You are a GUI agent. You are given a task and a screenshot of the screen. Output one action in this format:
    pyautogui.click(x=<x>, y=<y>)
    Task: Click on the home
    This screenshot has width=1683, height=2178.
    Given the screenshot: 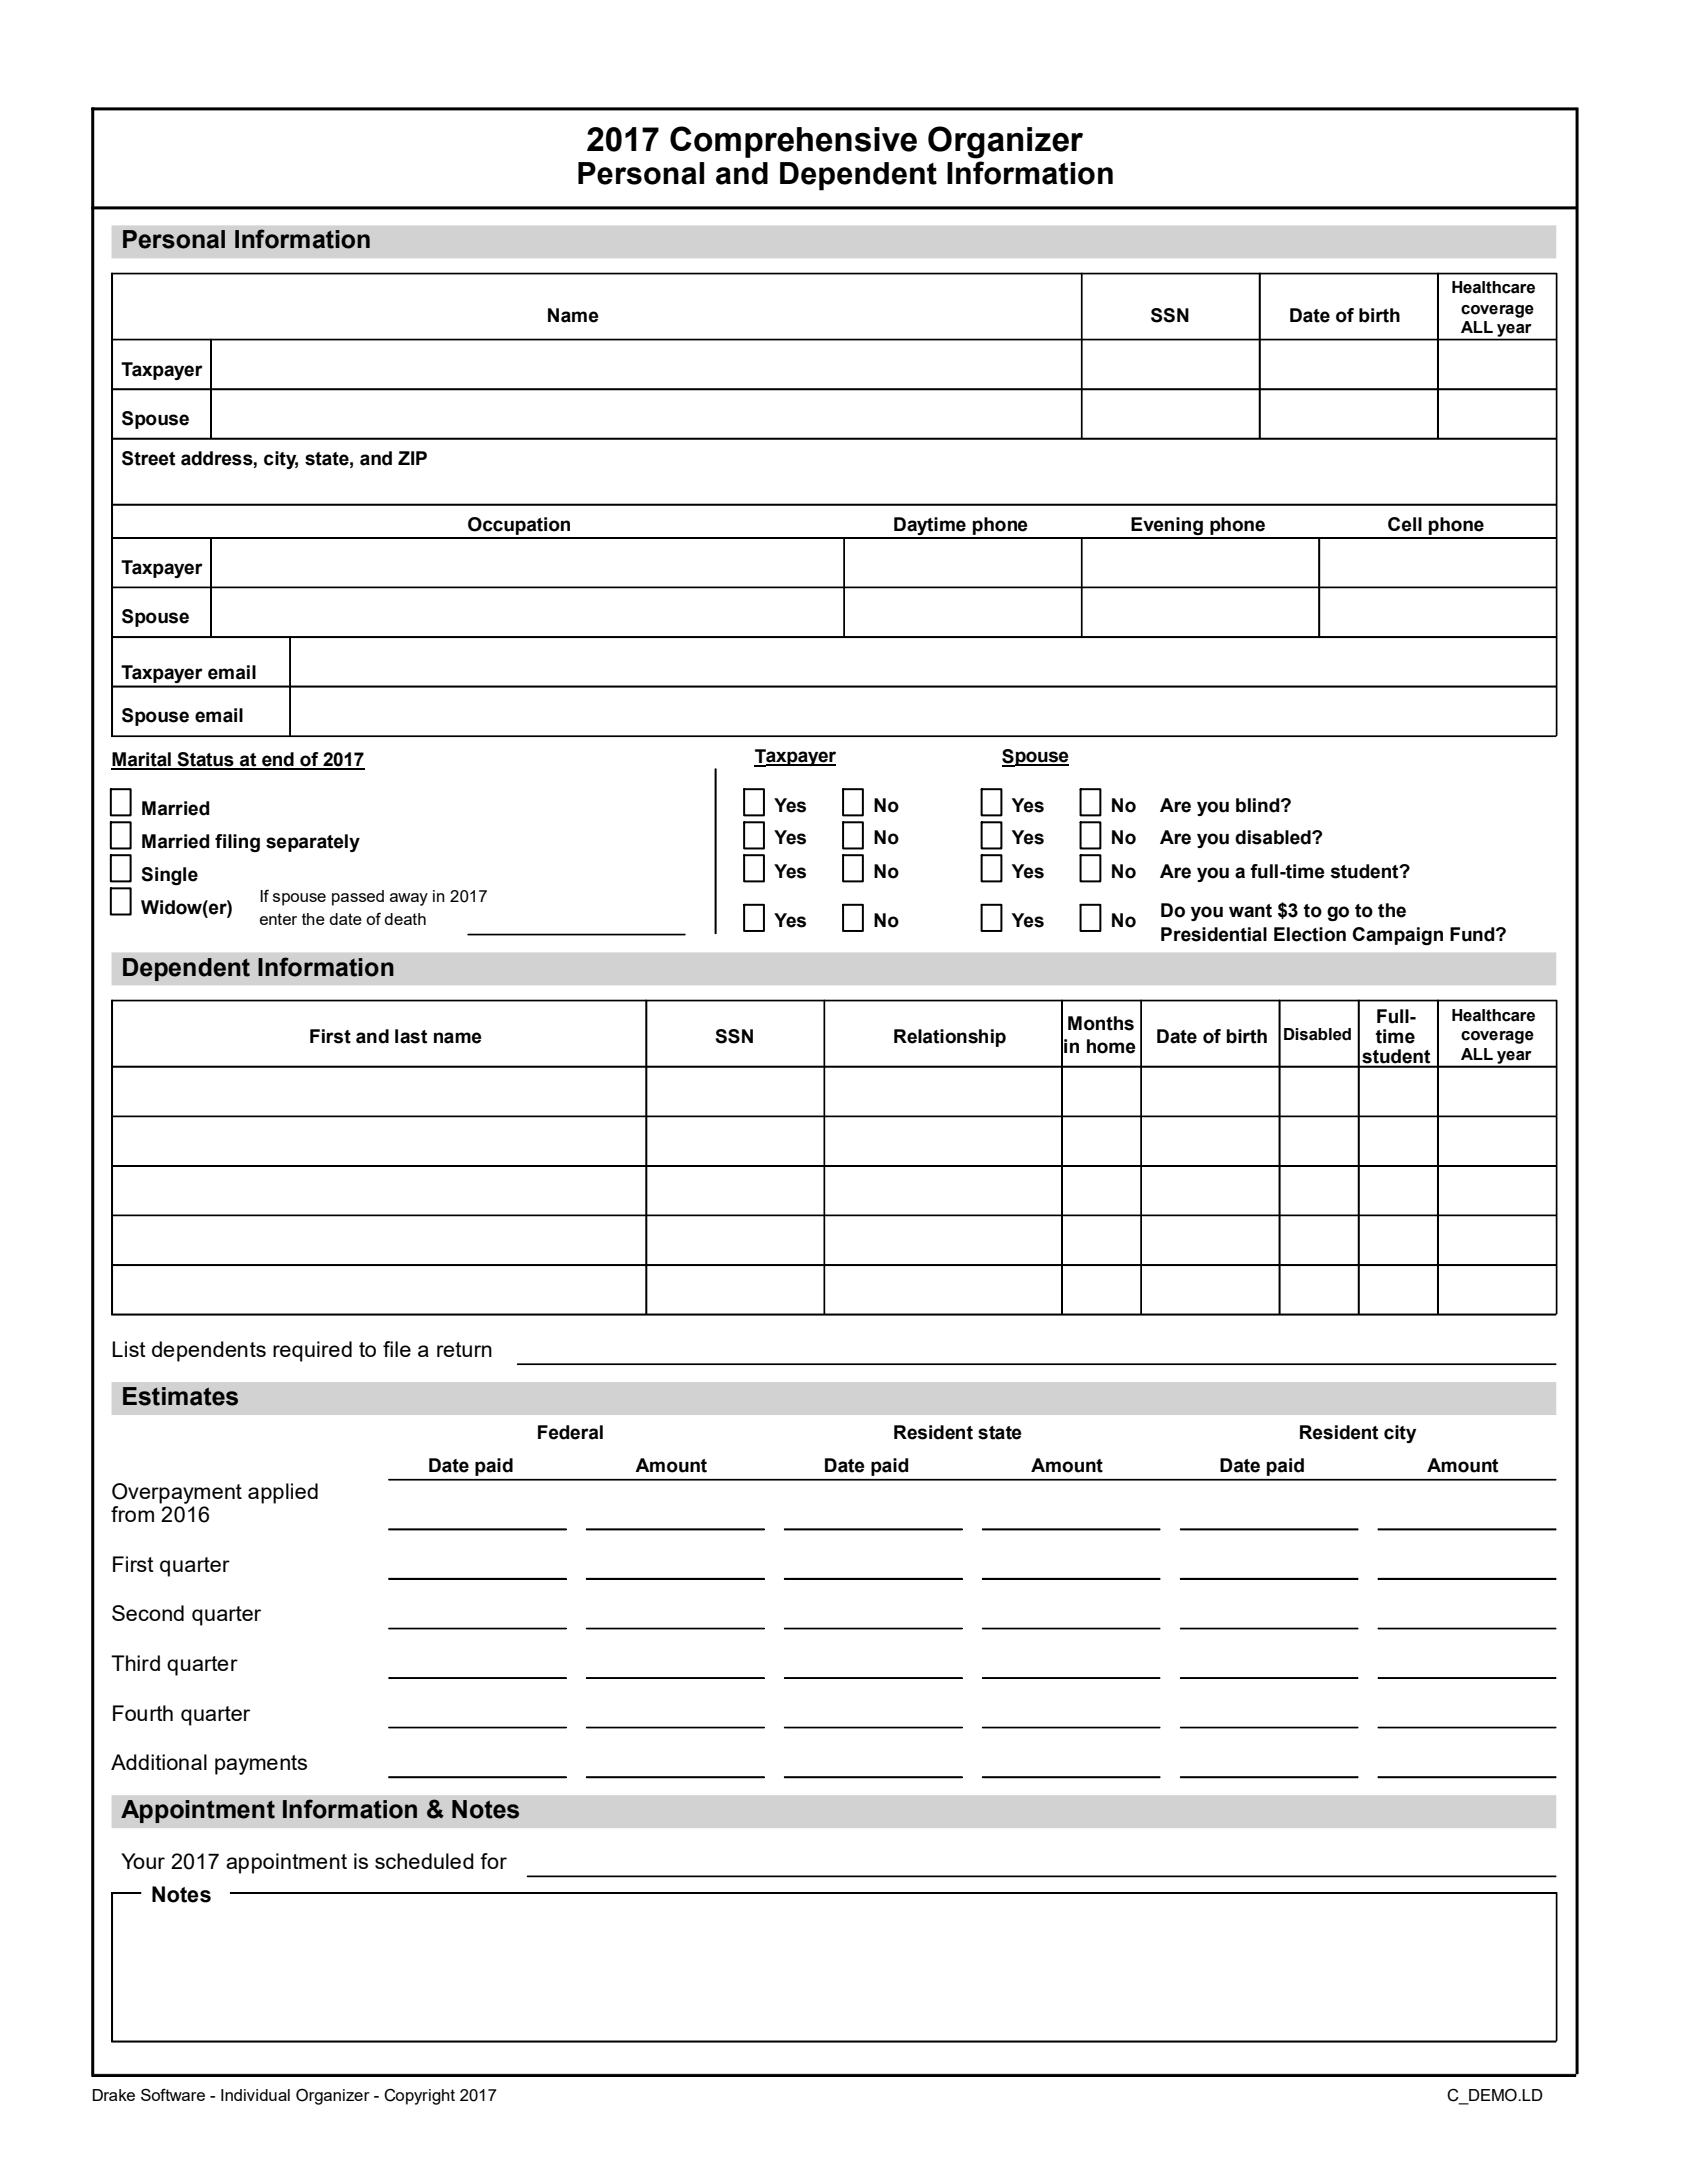 What is the action you would take?
    pyautogui.click(x=1111, y=1046)
